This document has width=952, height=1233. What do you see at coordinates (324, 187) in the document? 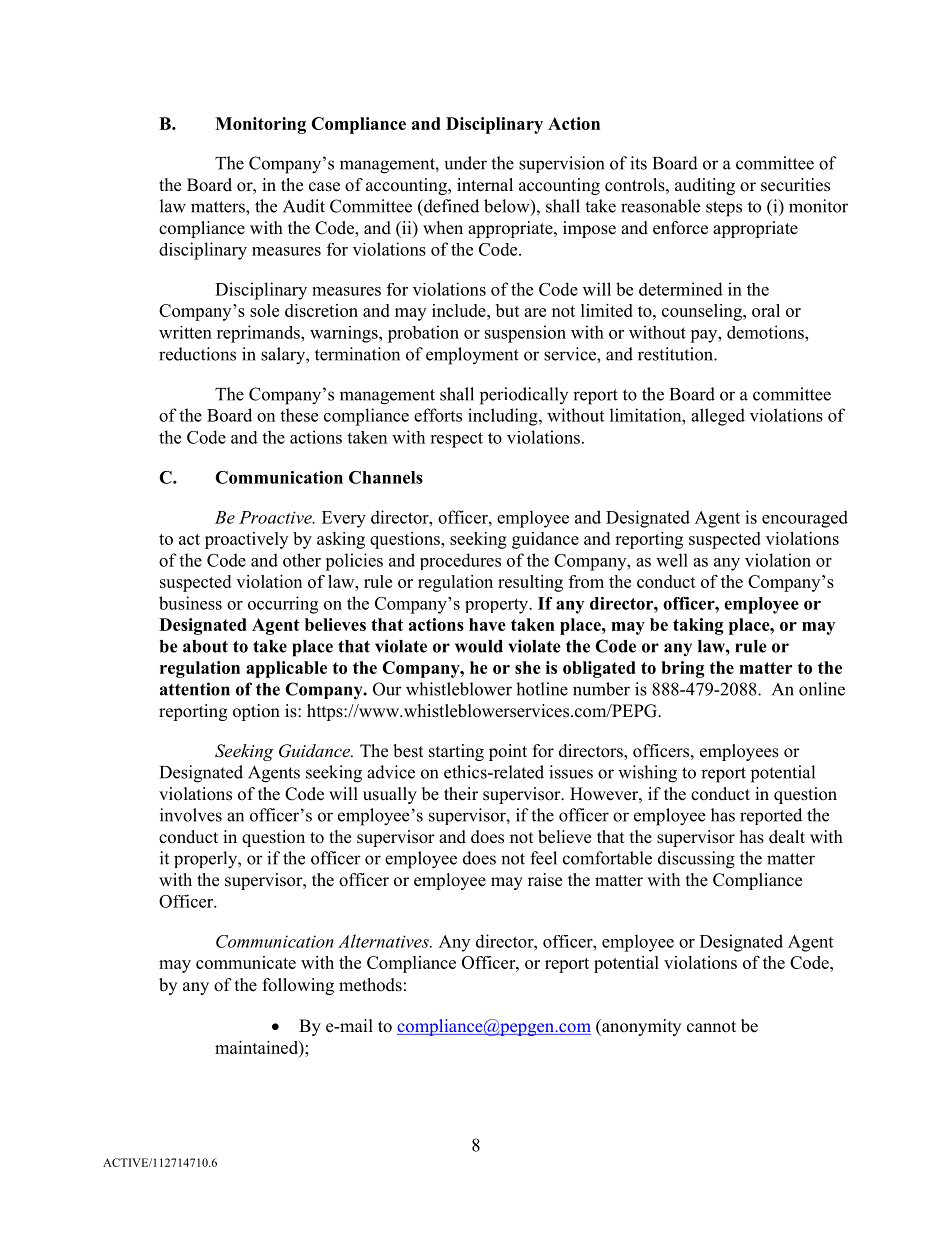
I see `case` at bounding box center [324, 187].
